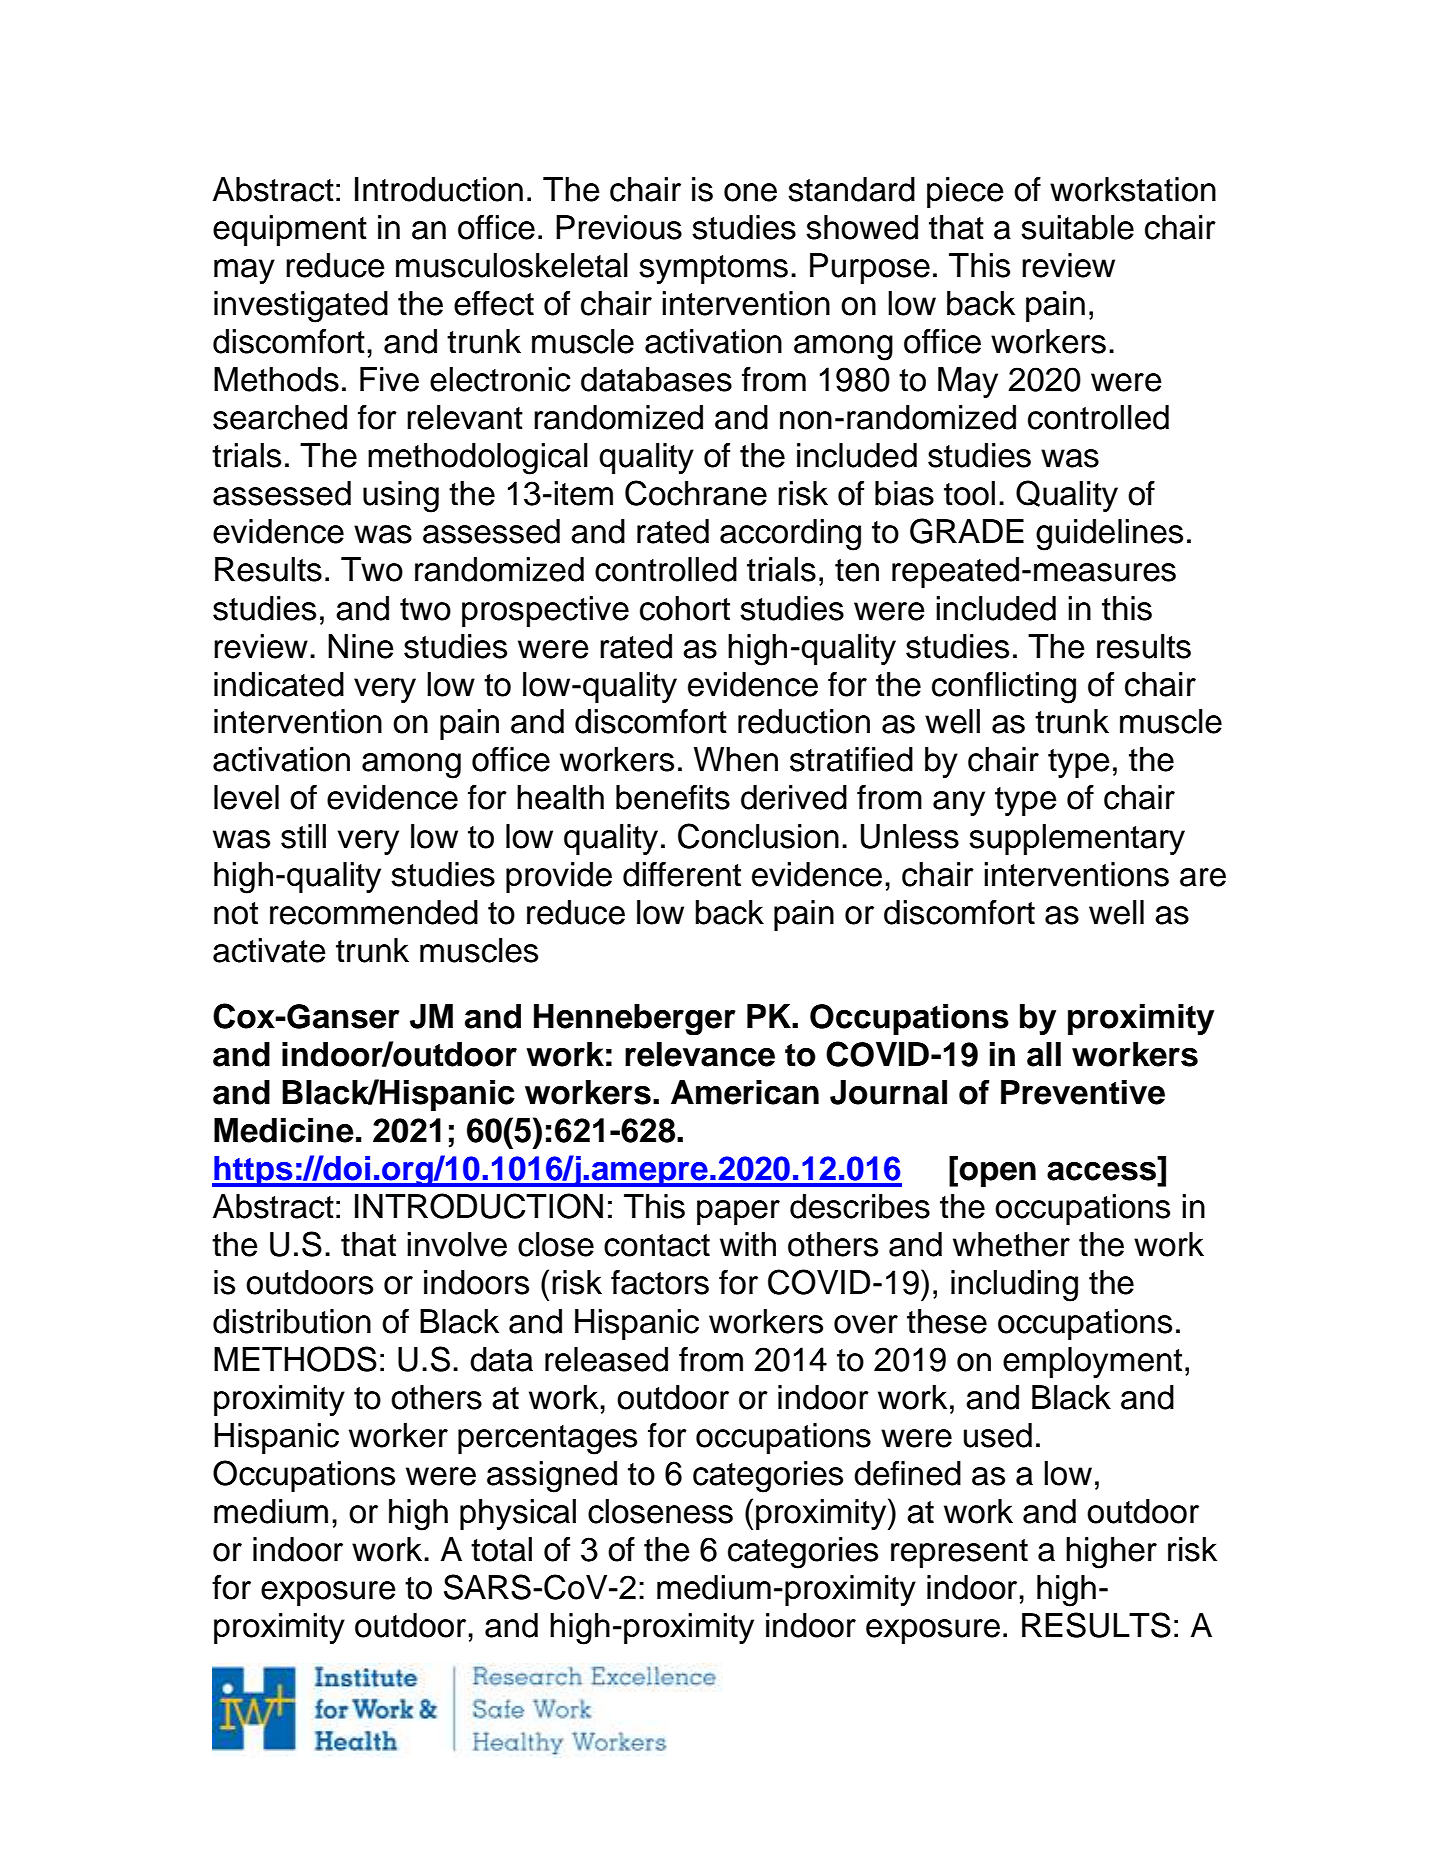 The width and height of the page is (1445, 1871). I want to click on symptoms, so click(713, 269).
